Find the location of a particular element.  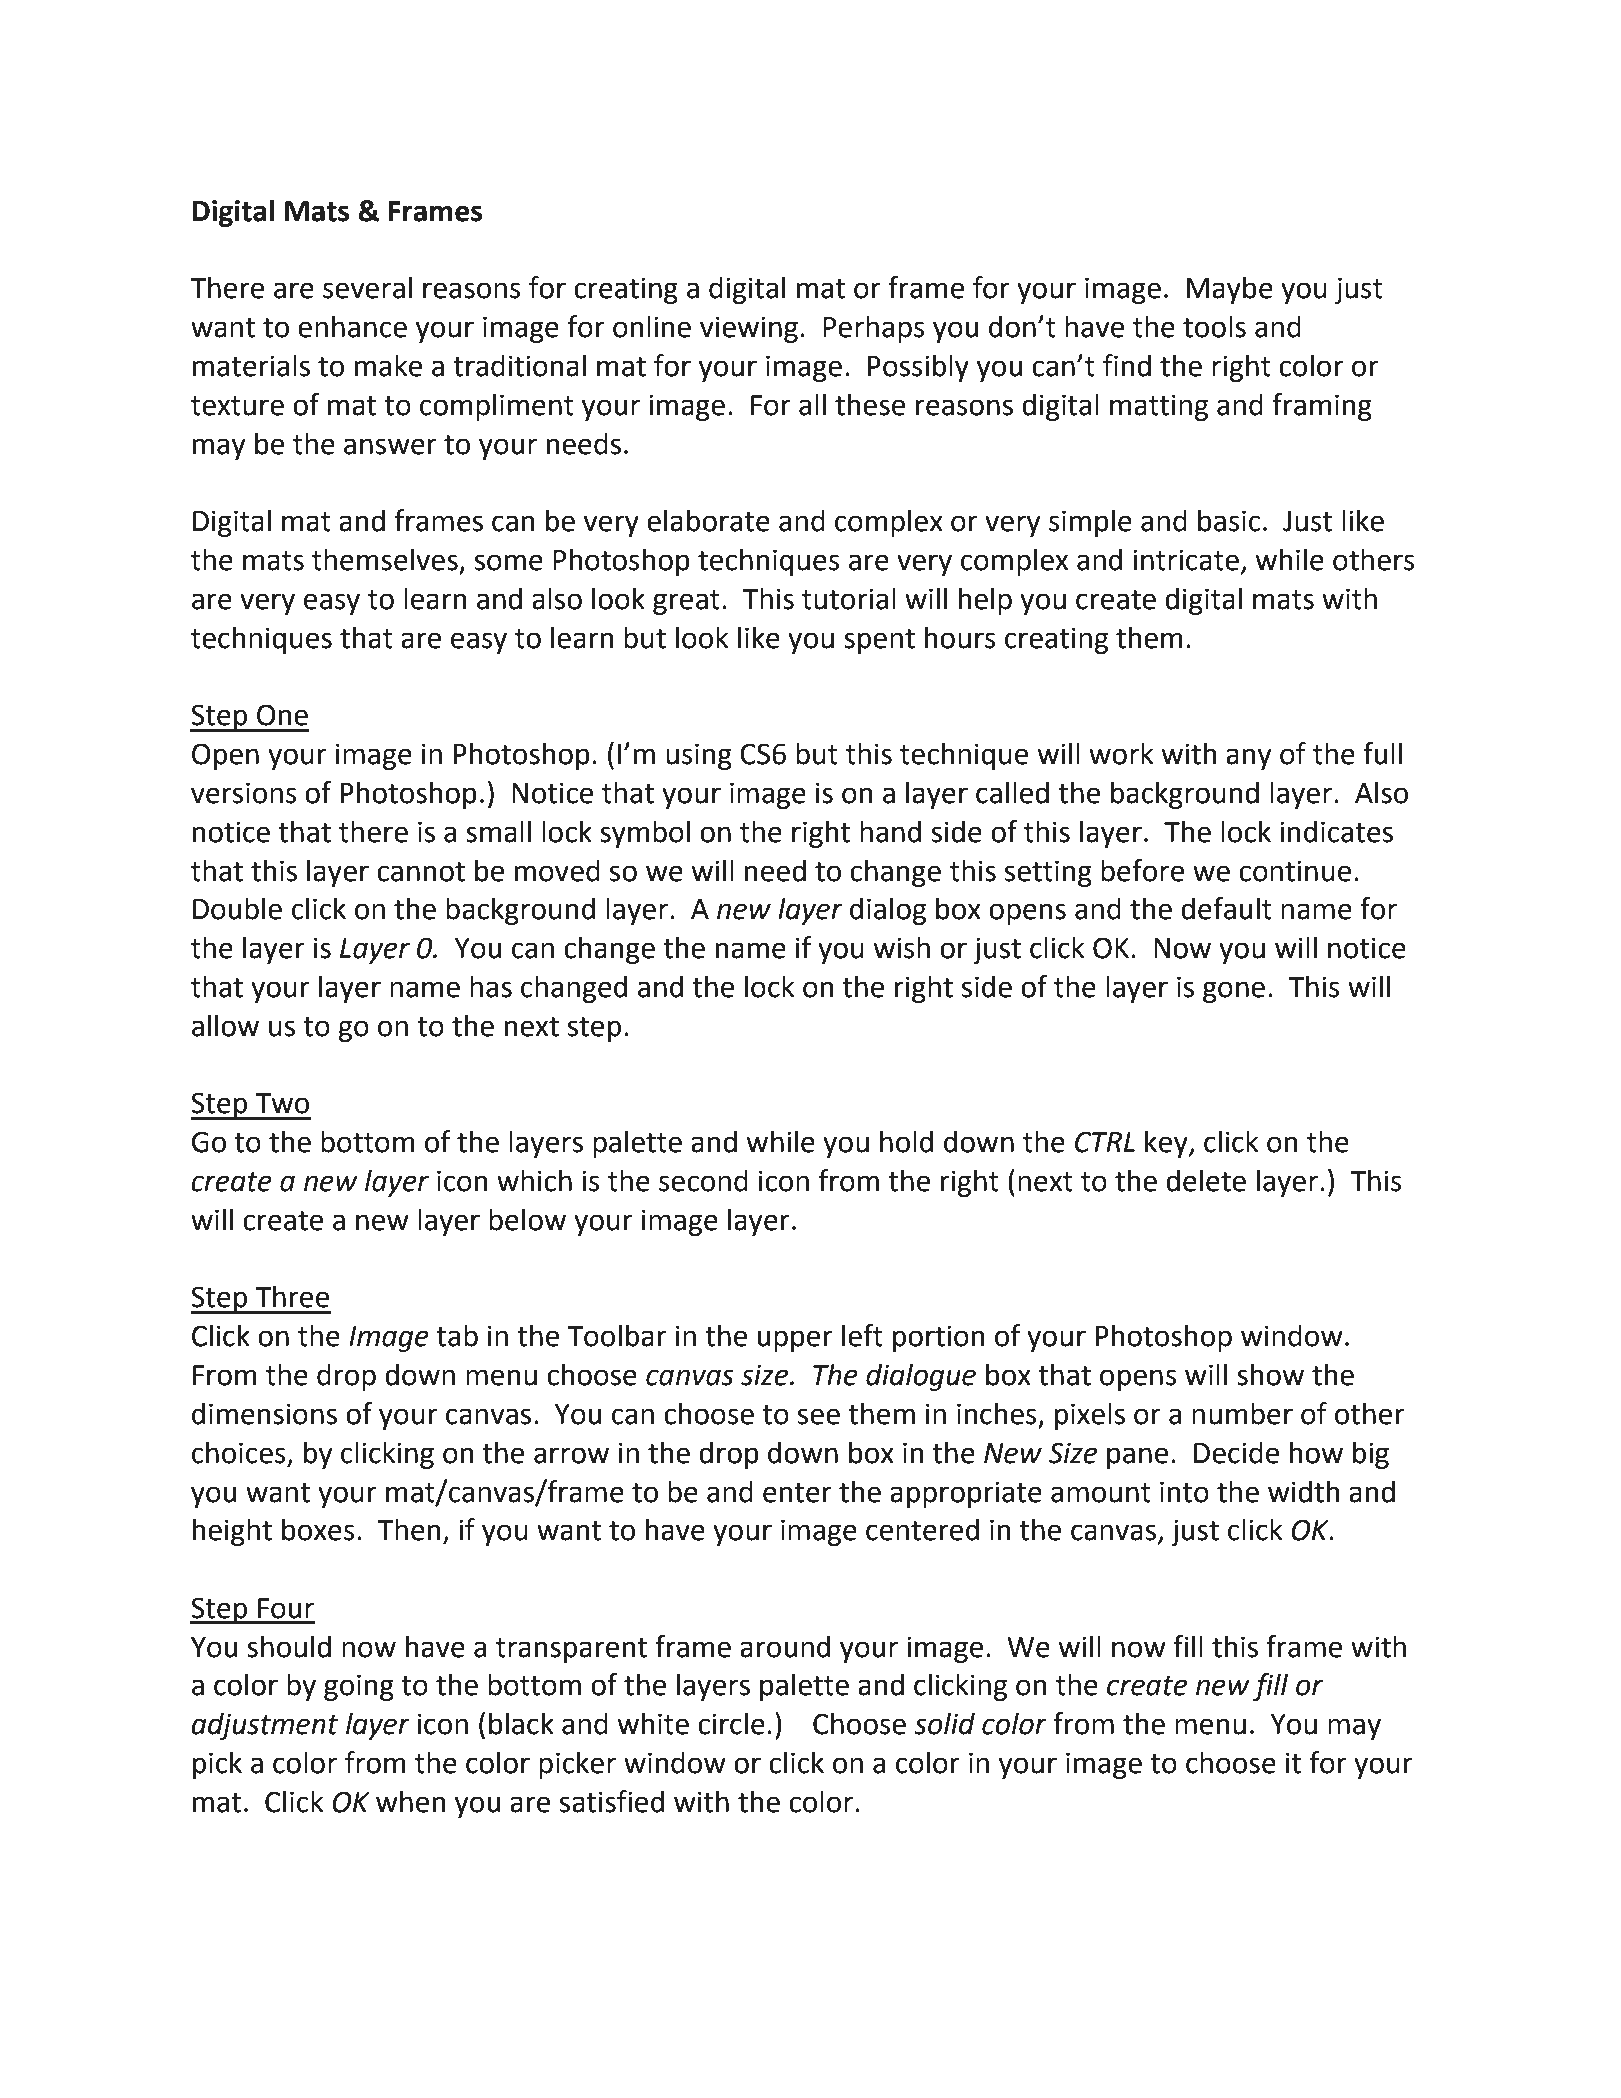

gone is located at coordinates (1234, 992).
